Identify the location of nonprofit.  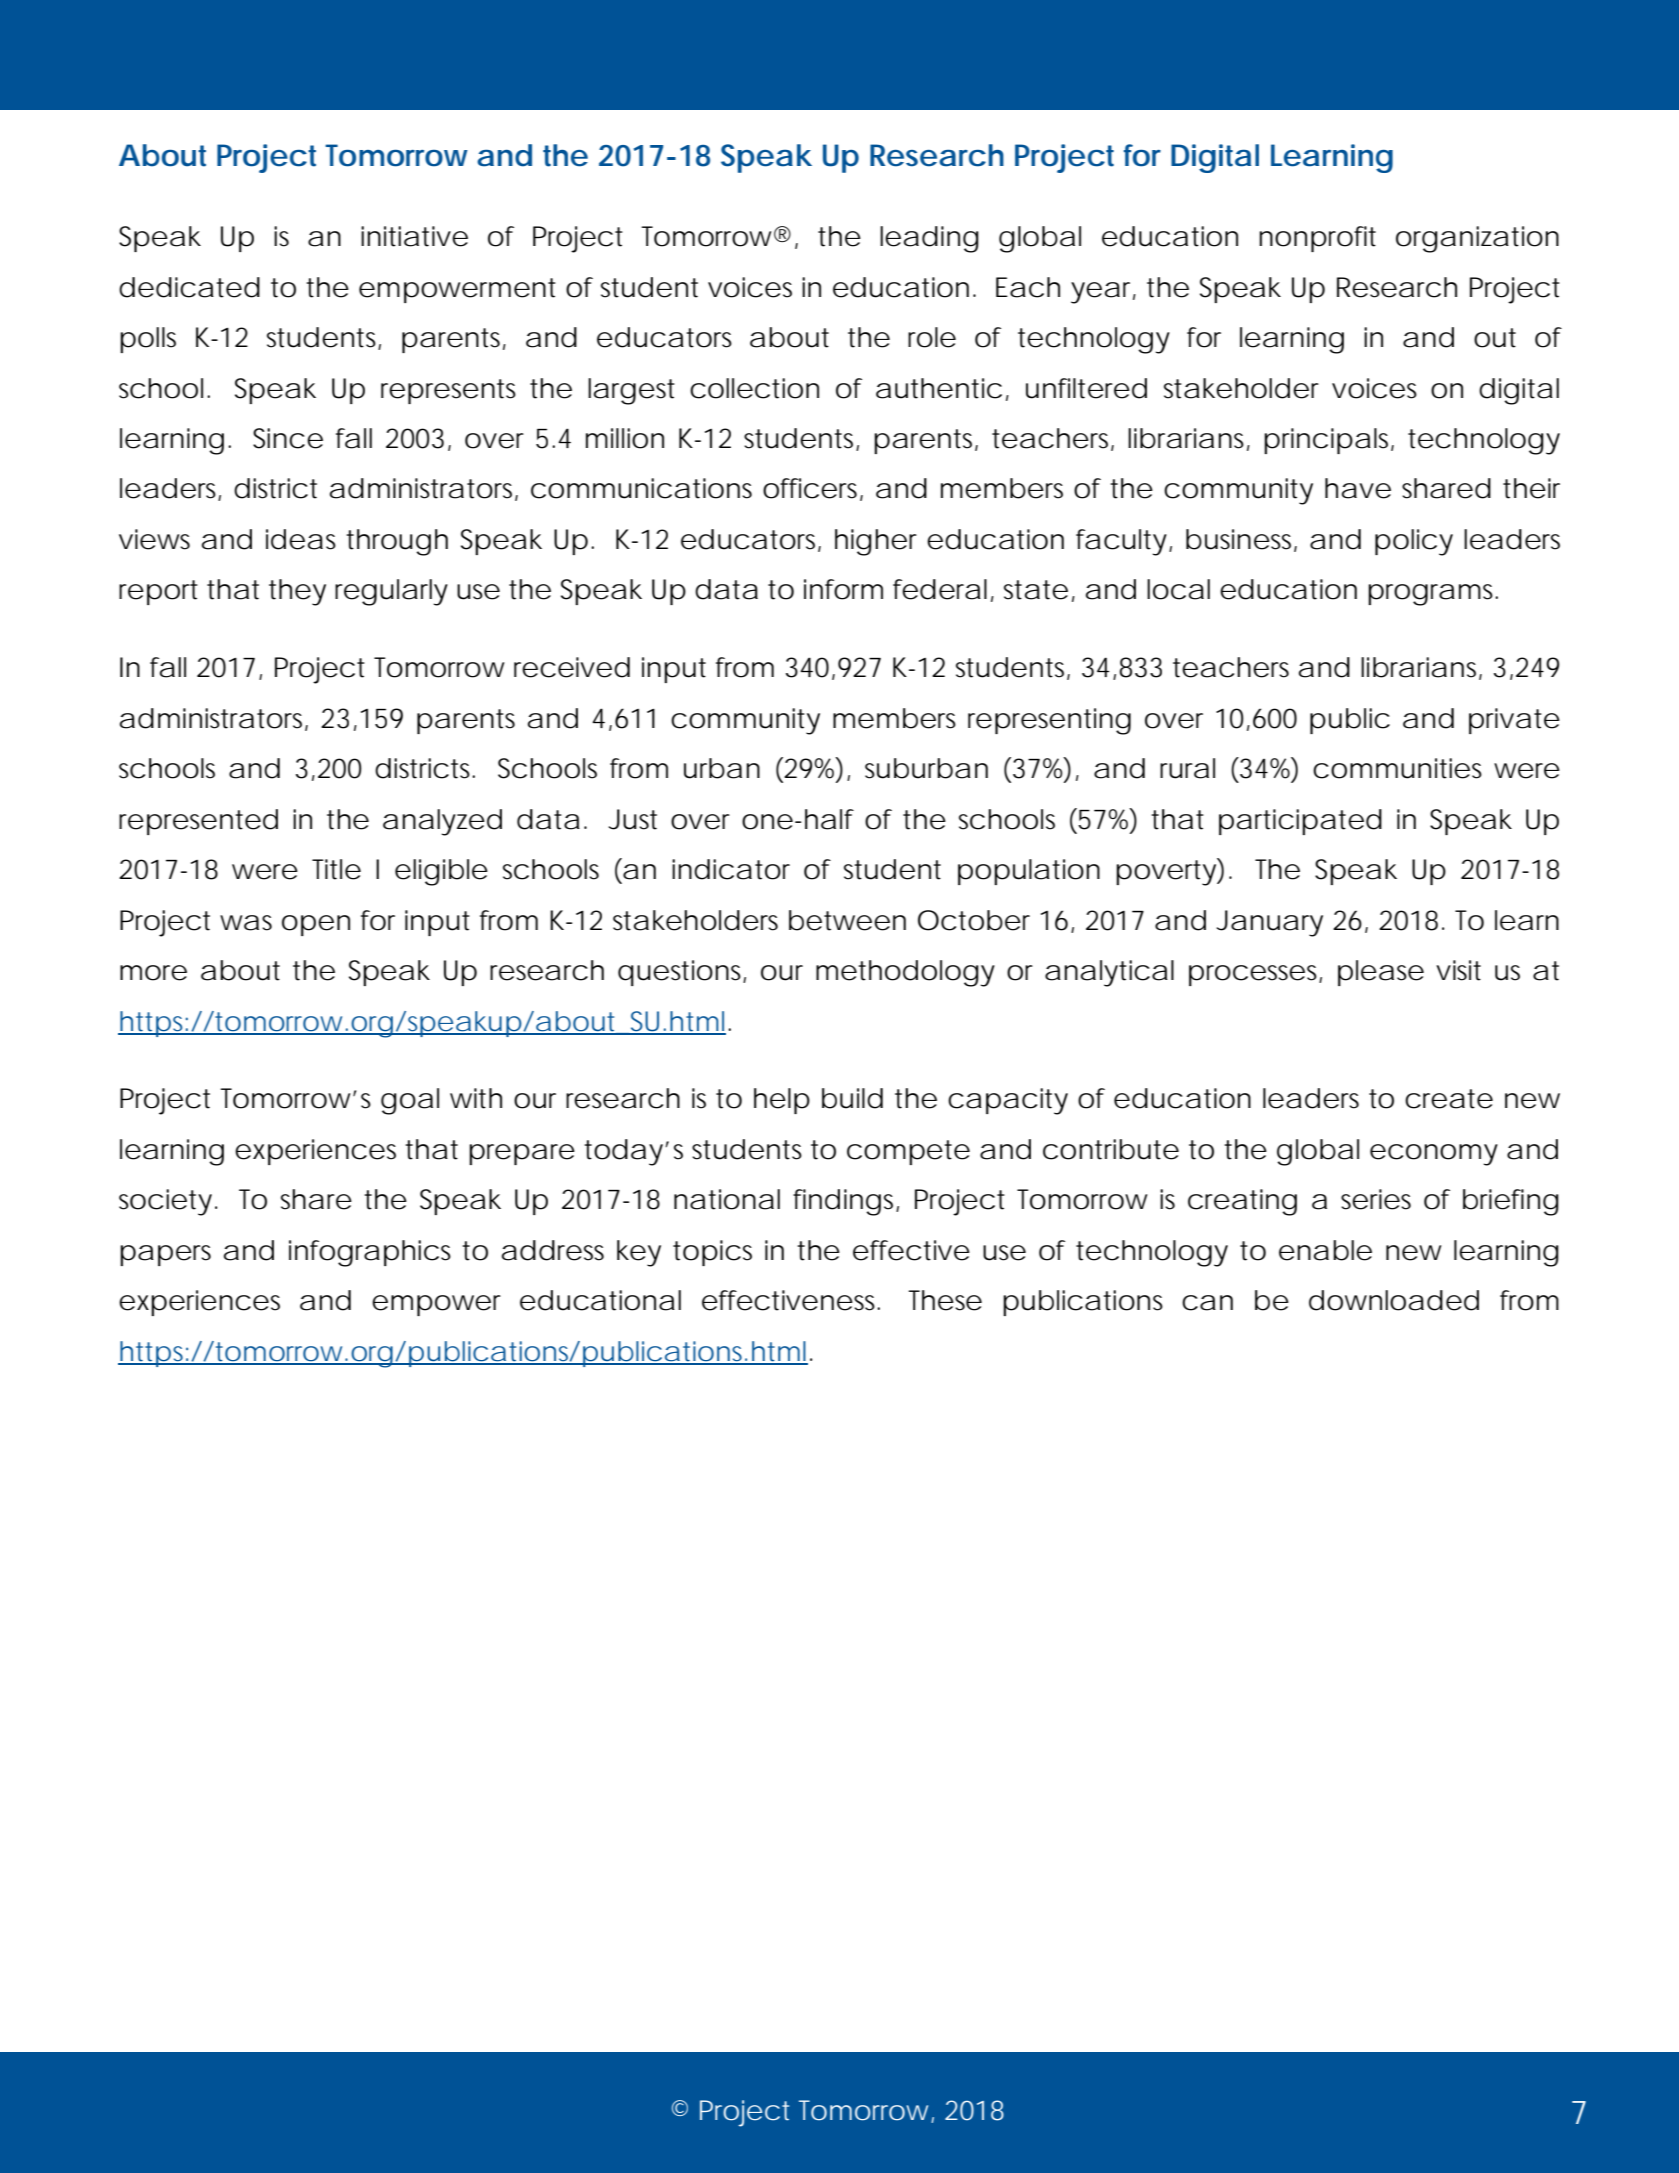
(1317, 239).
